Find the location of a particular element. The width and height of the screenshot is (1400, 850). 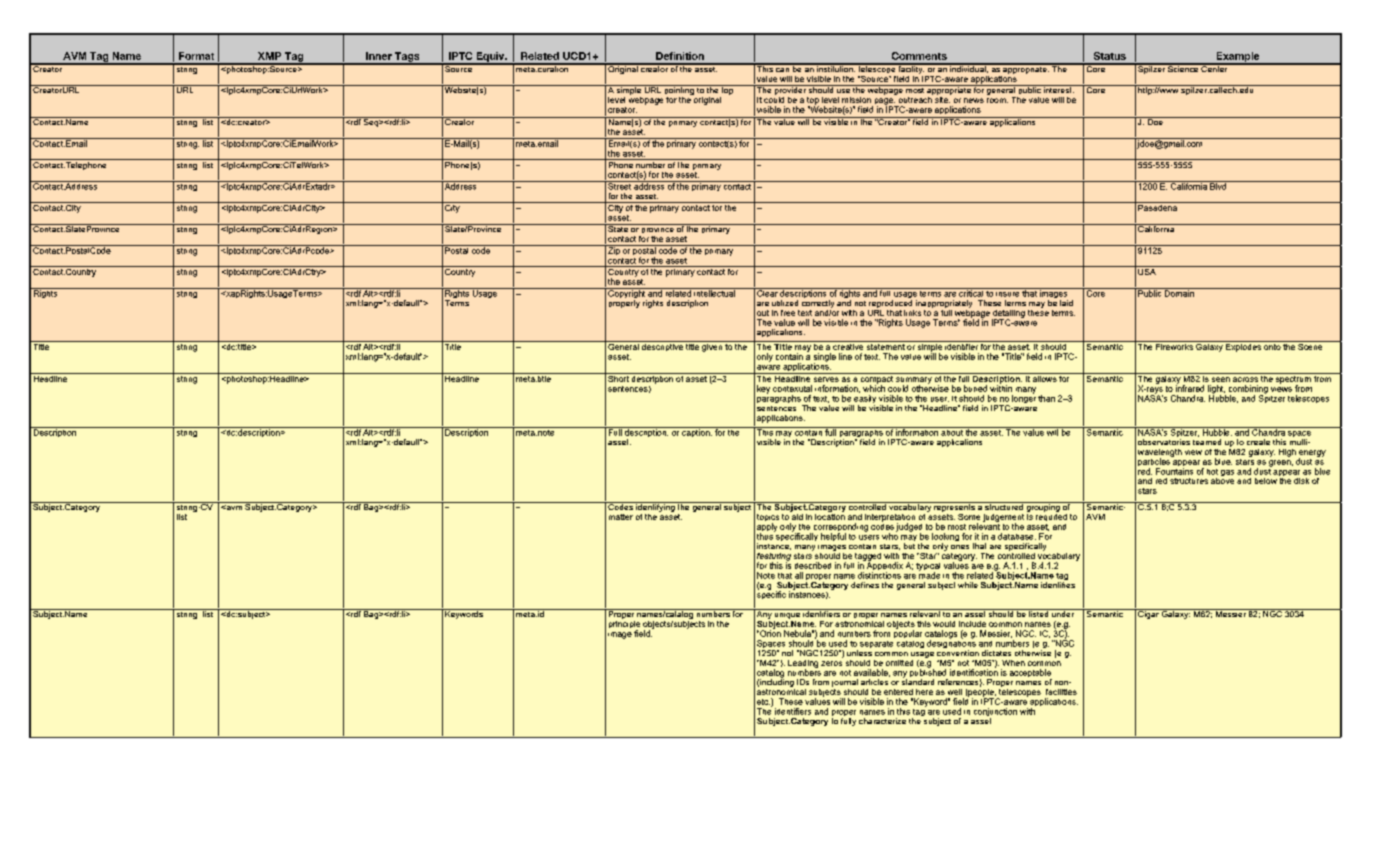

which is located at coordinates (874, 387).
